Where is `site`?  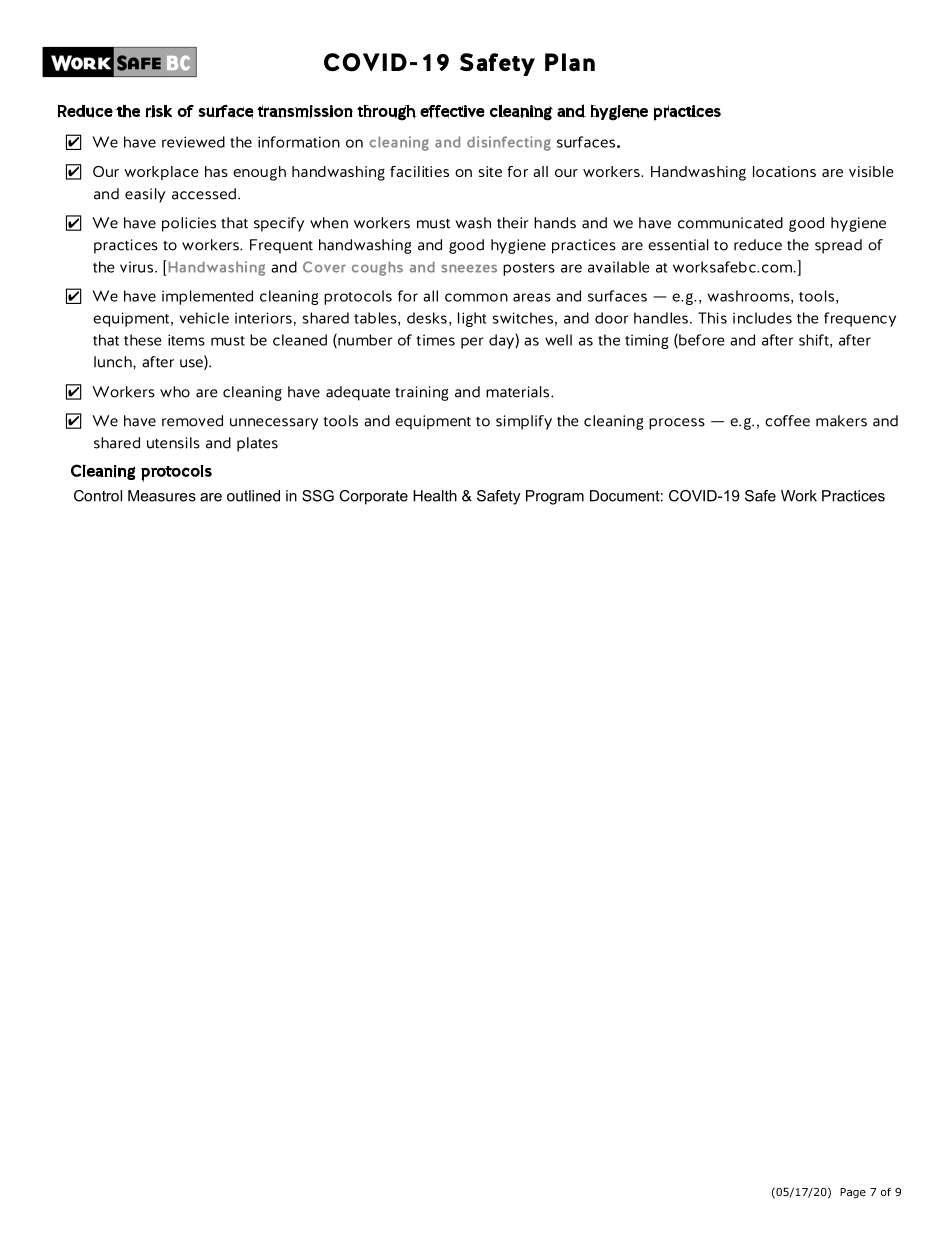
site is located at coordinates (490, 171).
